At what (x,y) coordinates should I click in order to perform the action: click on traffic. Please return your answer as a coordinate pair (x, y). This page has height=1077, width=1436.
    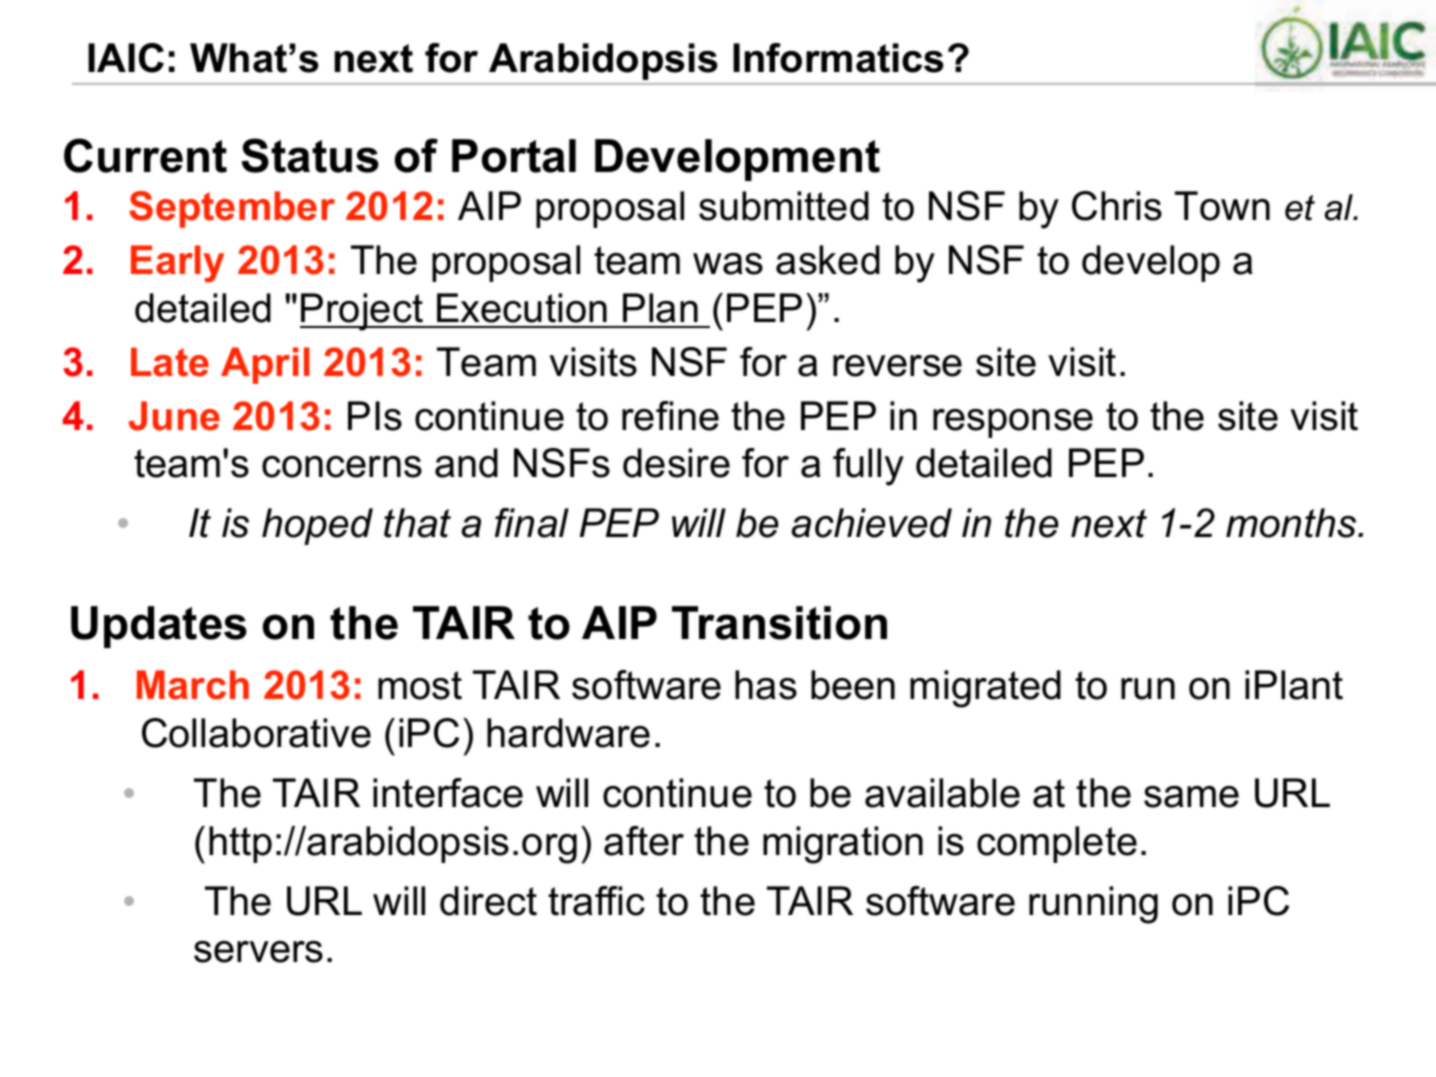
    Looking at the image, I should click on (596, 901).
